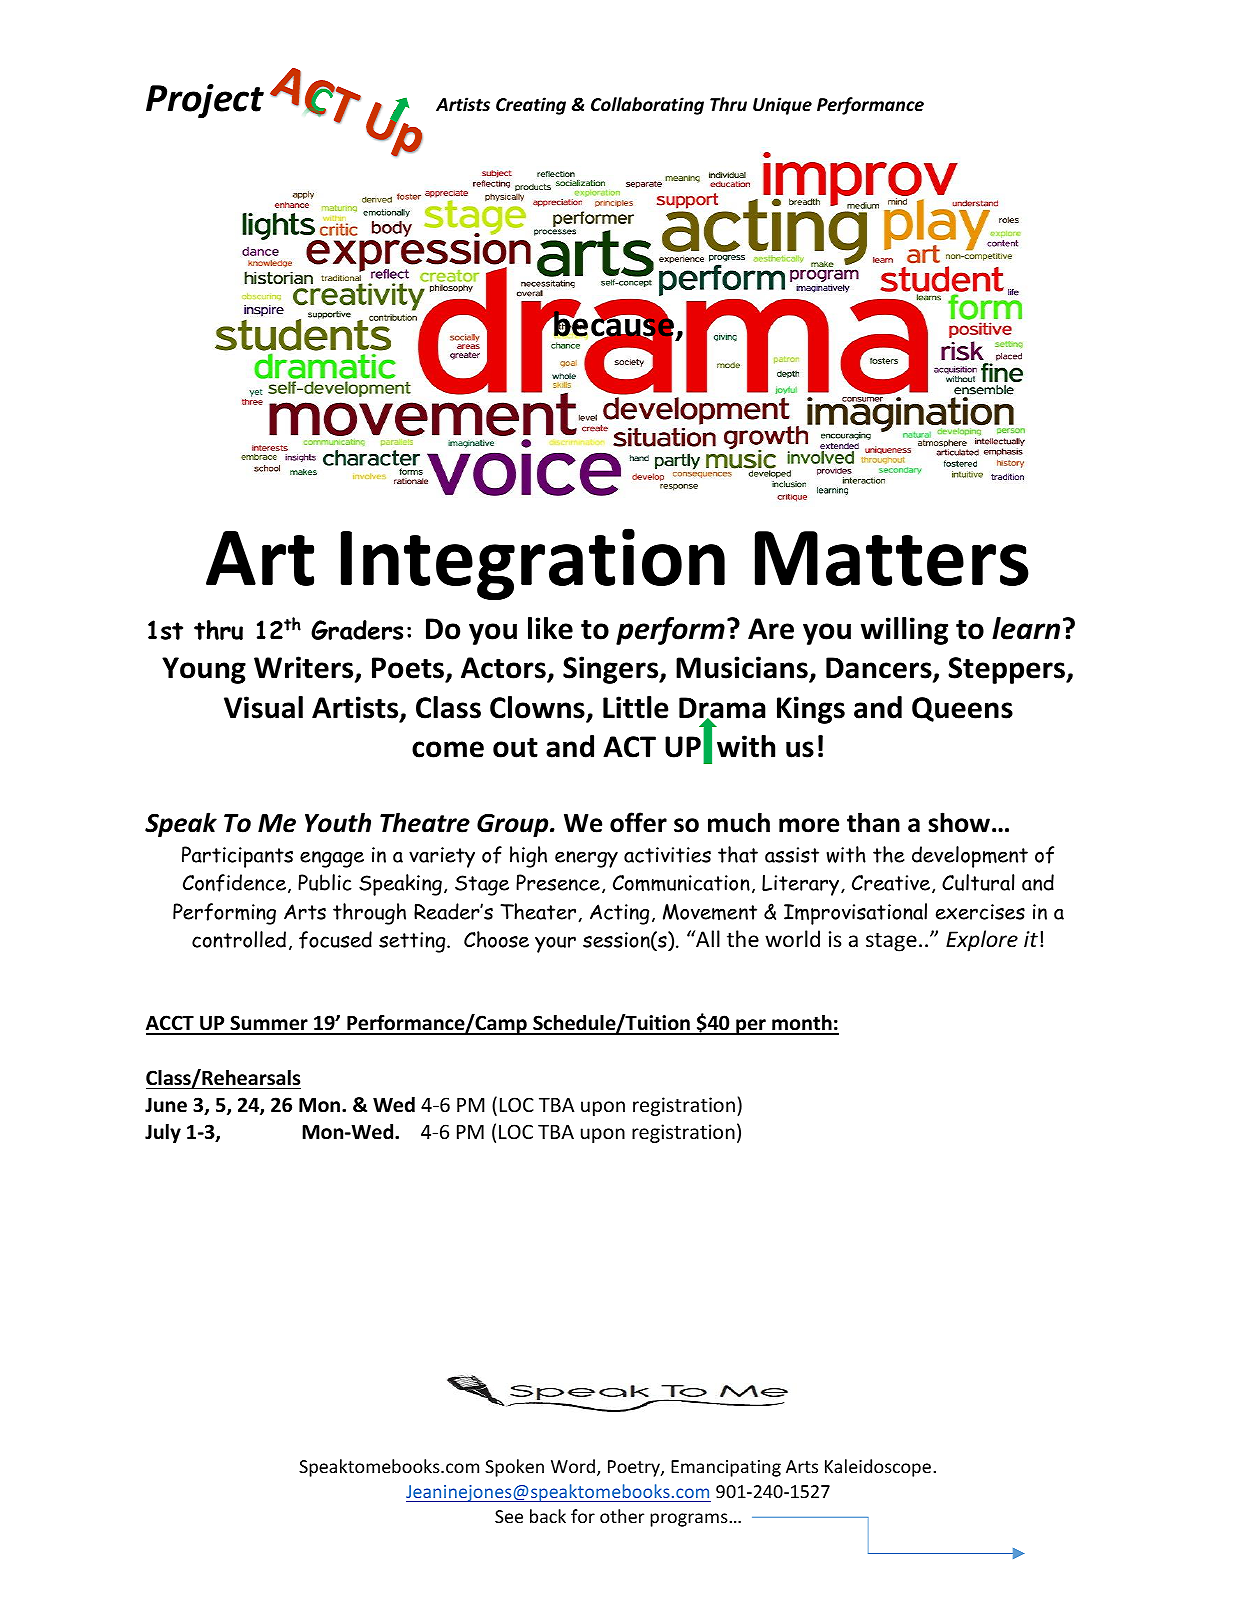 The height and width of the image is (1601, 1237). Describe the element at coordinates (873, 822) in the image. I see `than` at that location.
